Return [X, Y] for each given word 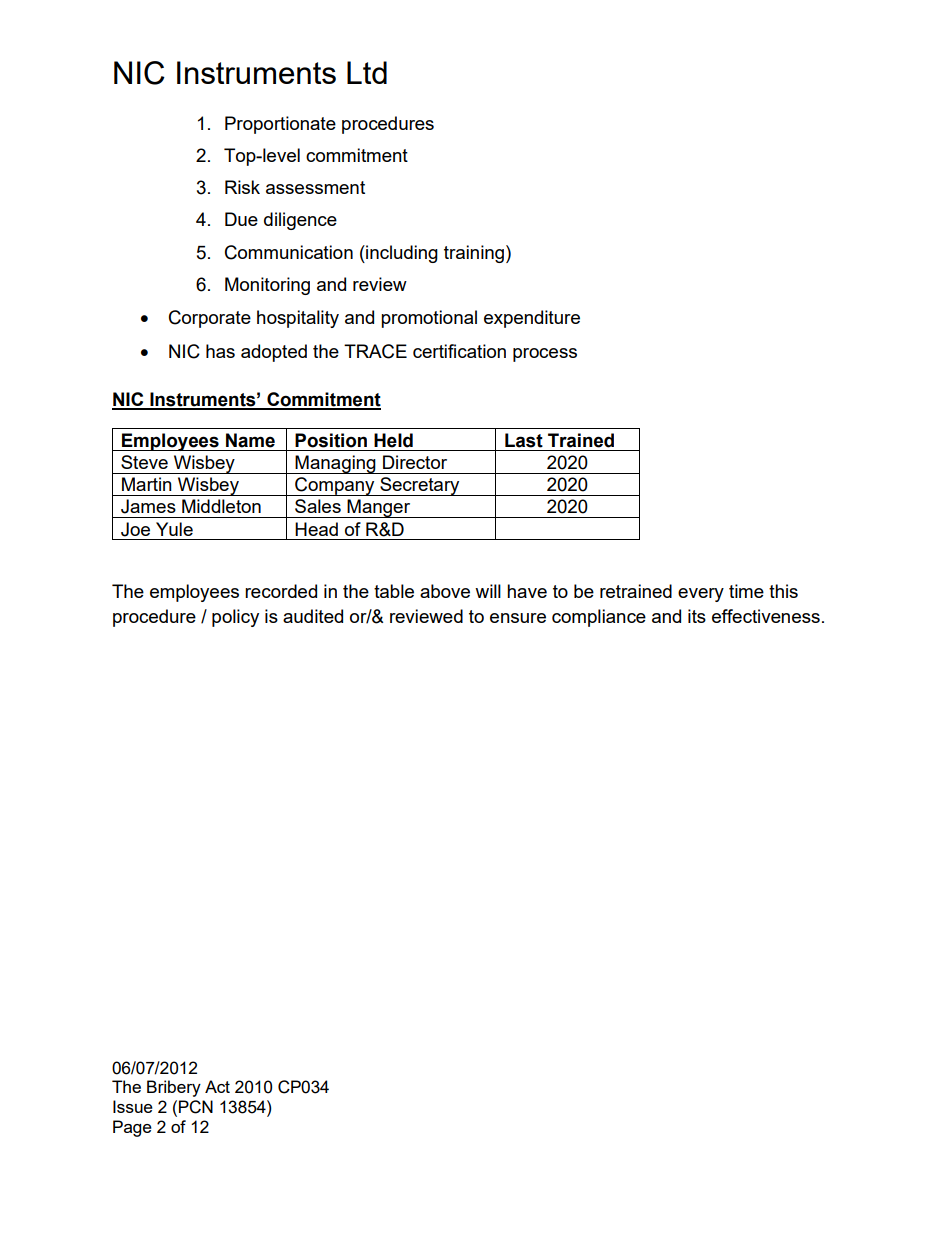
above [445, 591]
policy [235, 618]
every [701, 595]
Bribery [174, 1088]
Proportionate [280, 125]
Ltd [367, 72]
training [474, 254]
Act [217, 1086]
